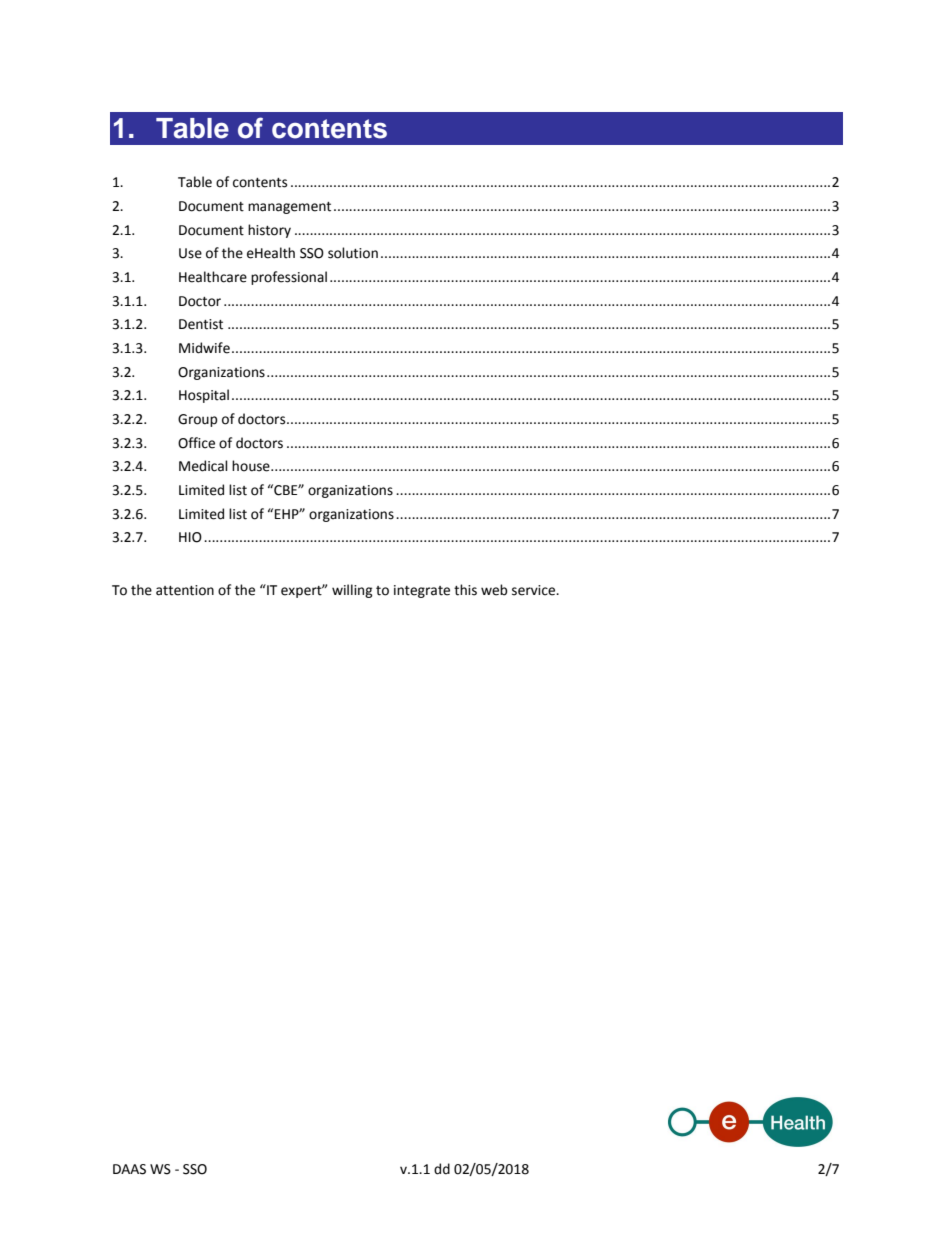 The image size is (952, 1233). Describe the element at coordinates (535, 590) in the page. I see `service` at that location.
